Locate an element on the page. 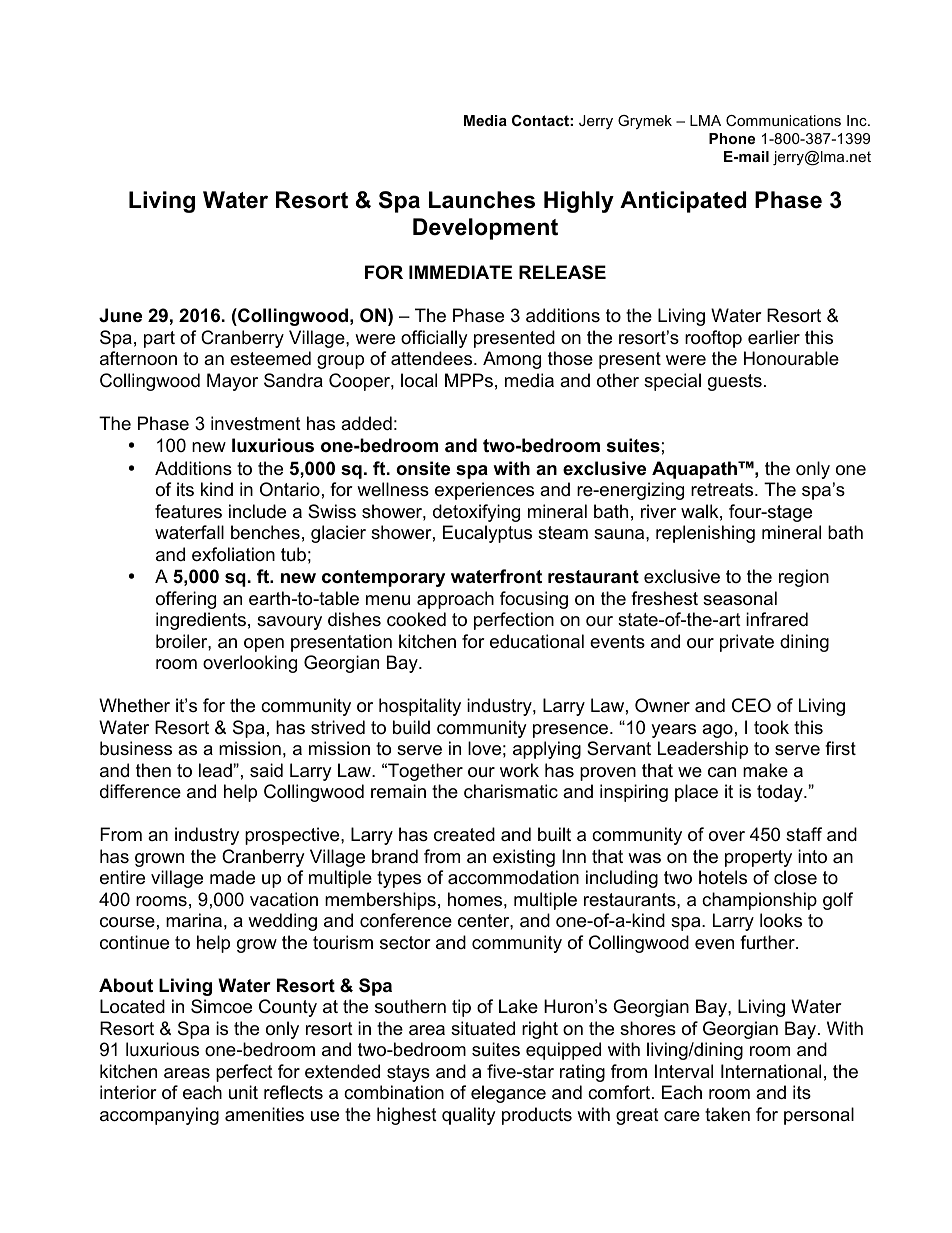 The image size is (952, 1233). experiences is located at coordinates (484, 491).
